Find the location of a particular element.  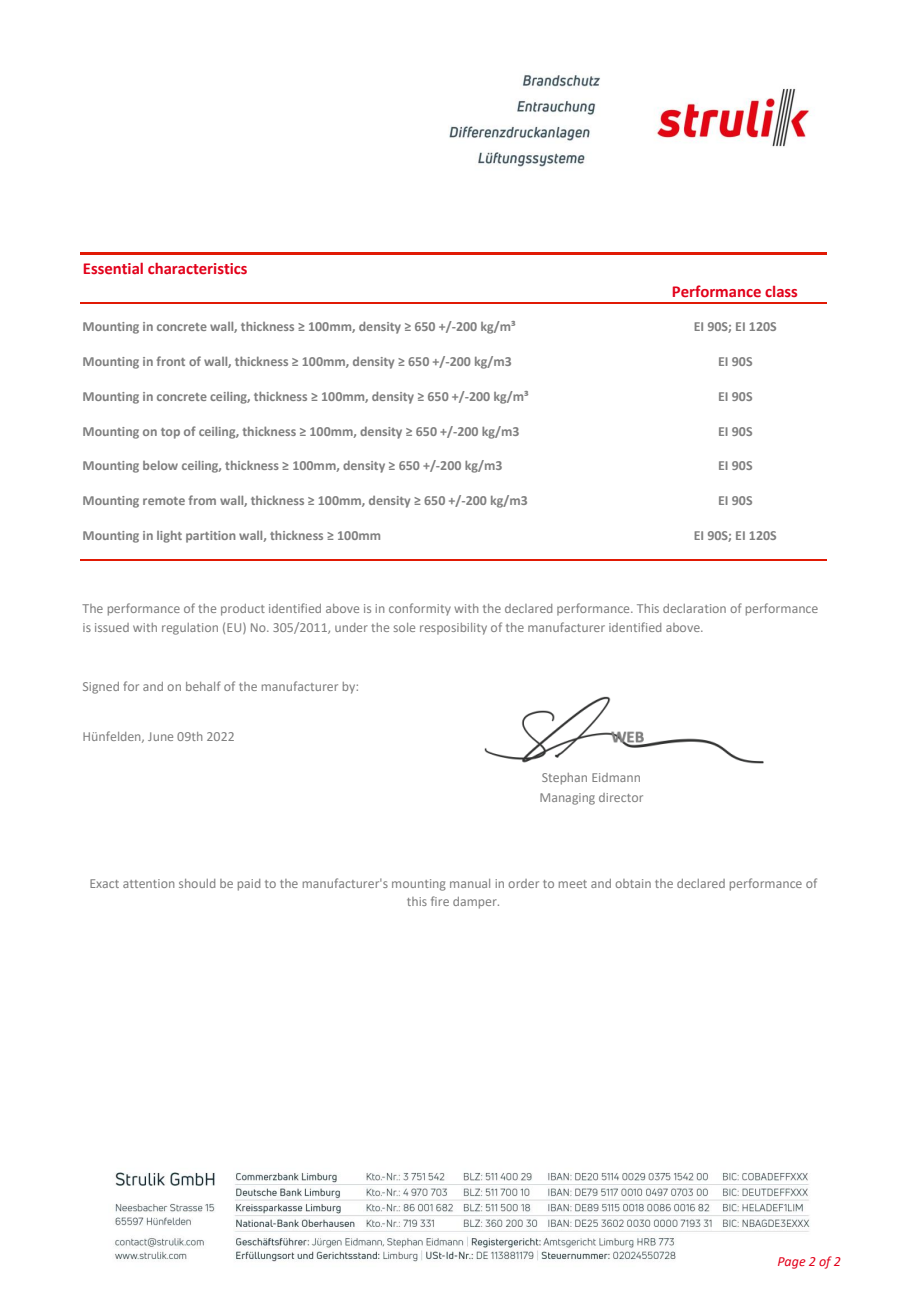

fire is located at coordinates (440, 901).
